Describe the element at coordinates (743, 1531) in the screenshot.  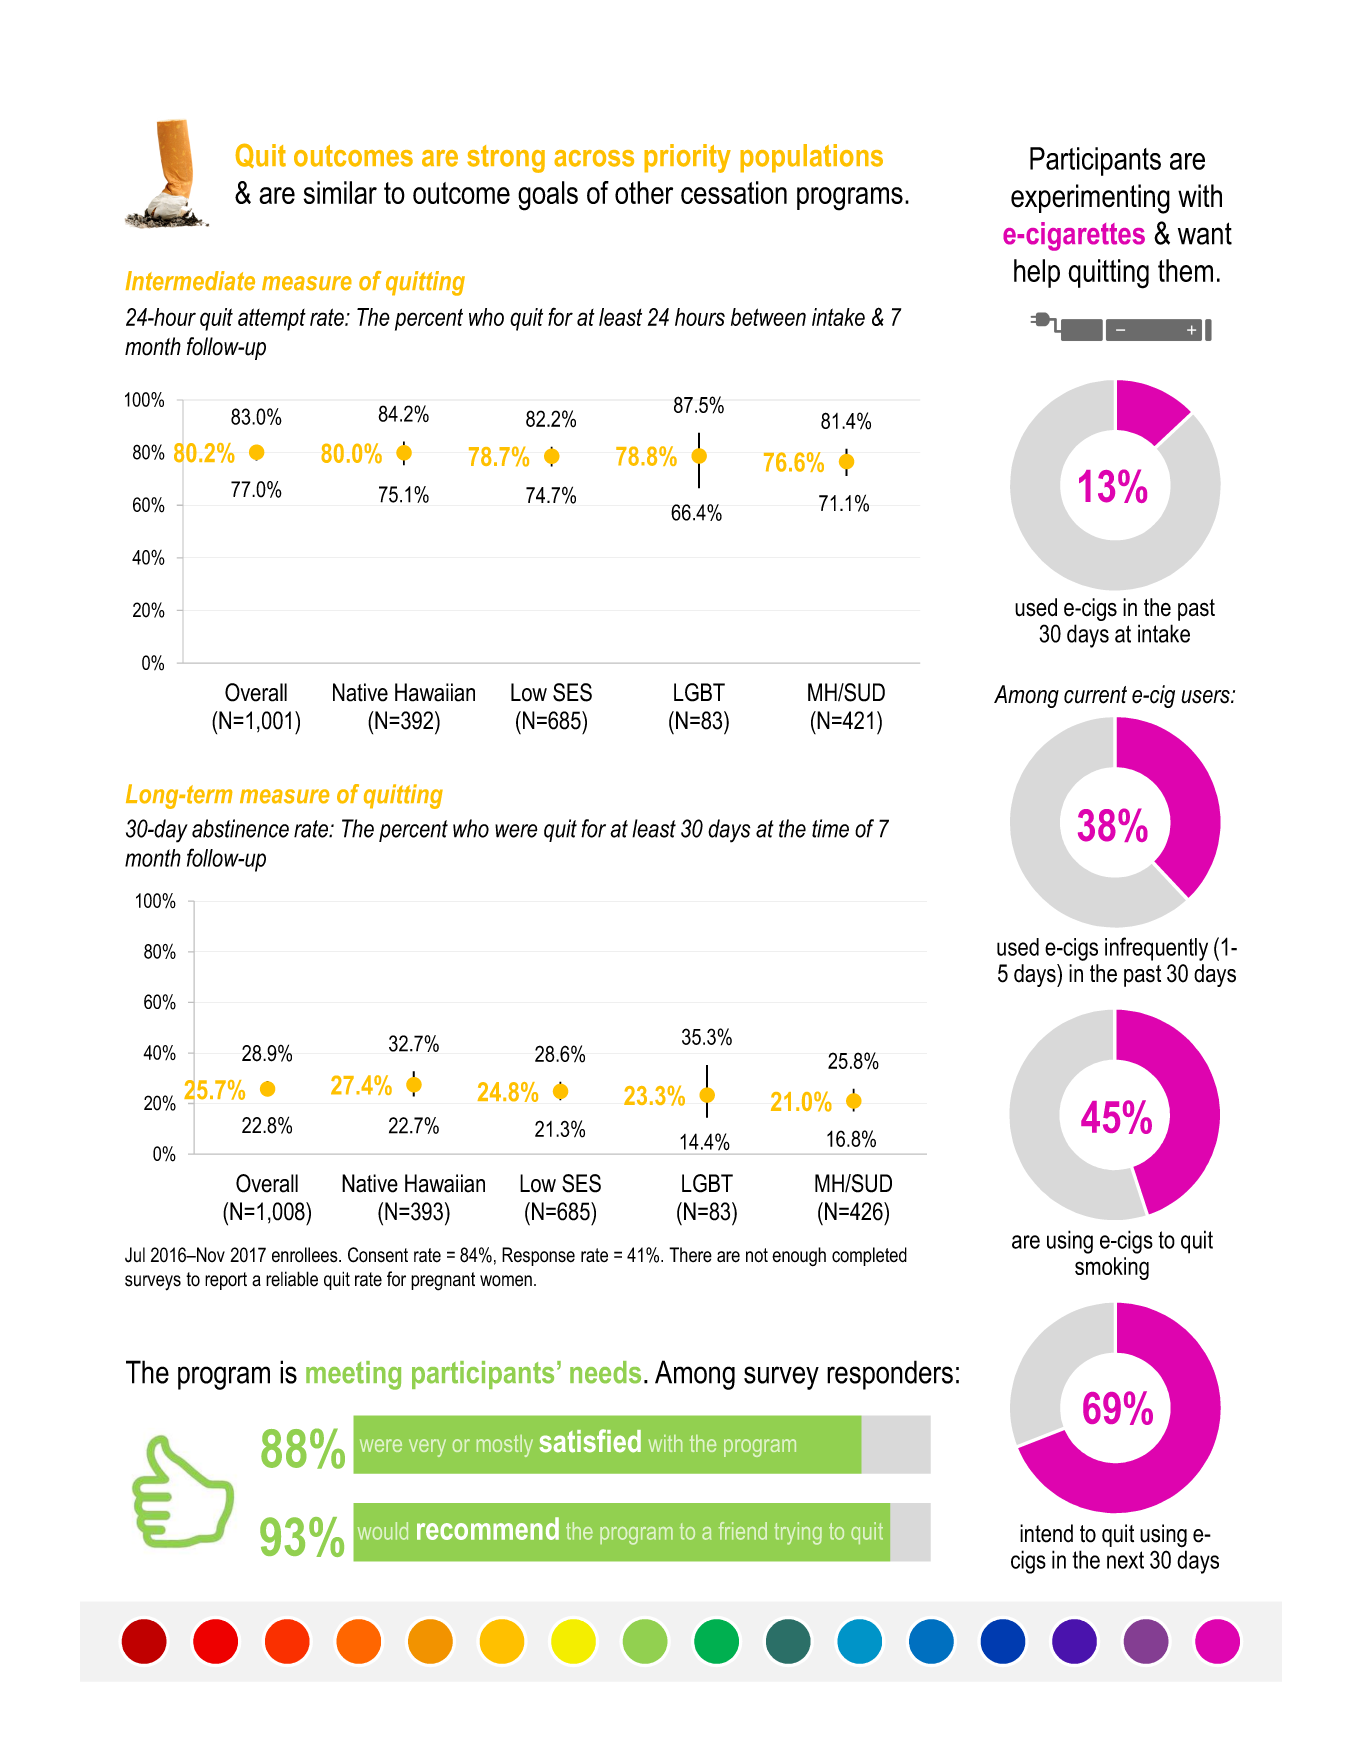
I see `friend` at that location.
